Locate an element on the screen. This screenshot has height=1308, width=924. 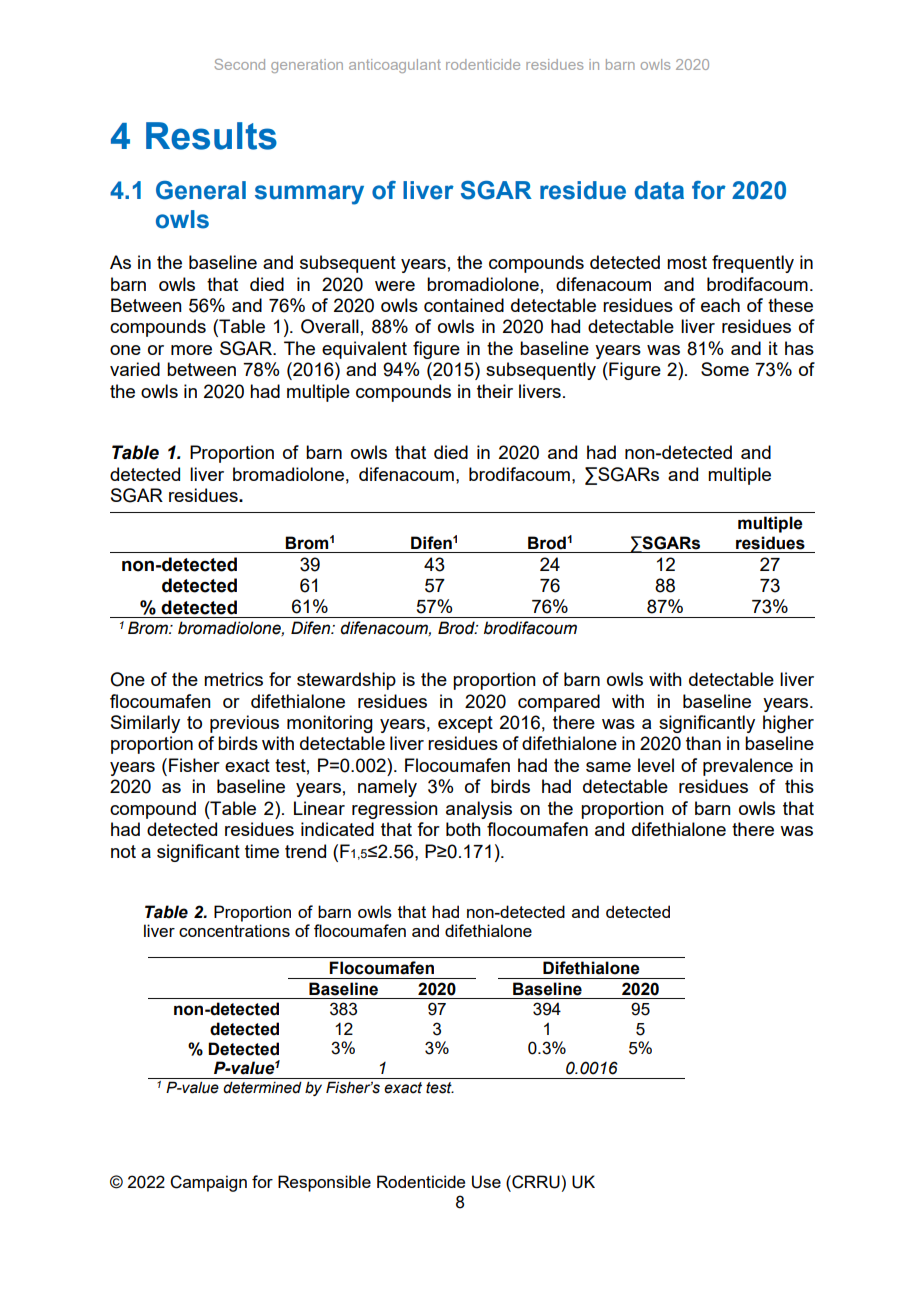
anticoagulant is located at coordinates (395, 66).
